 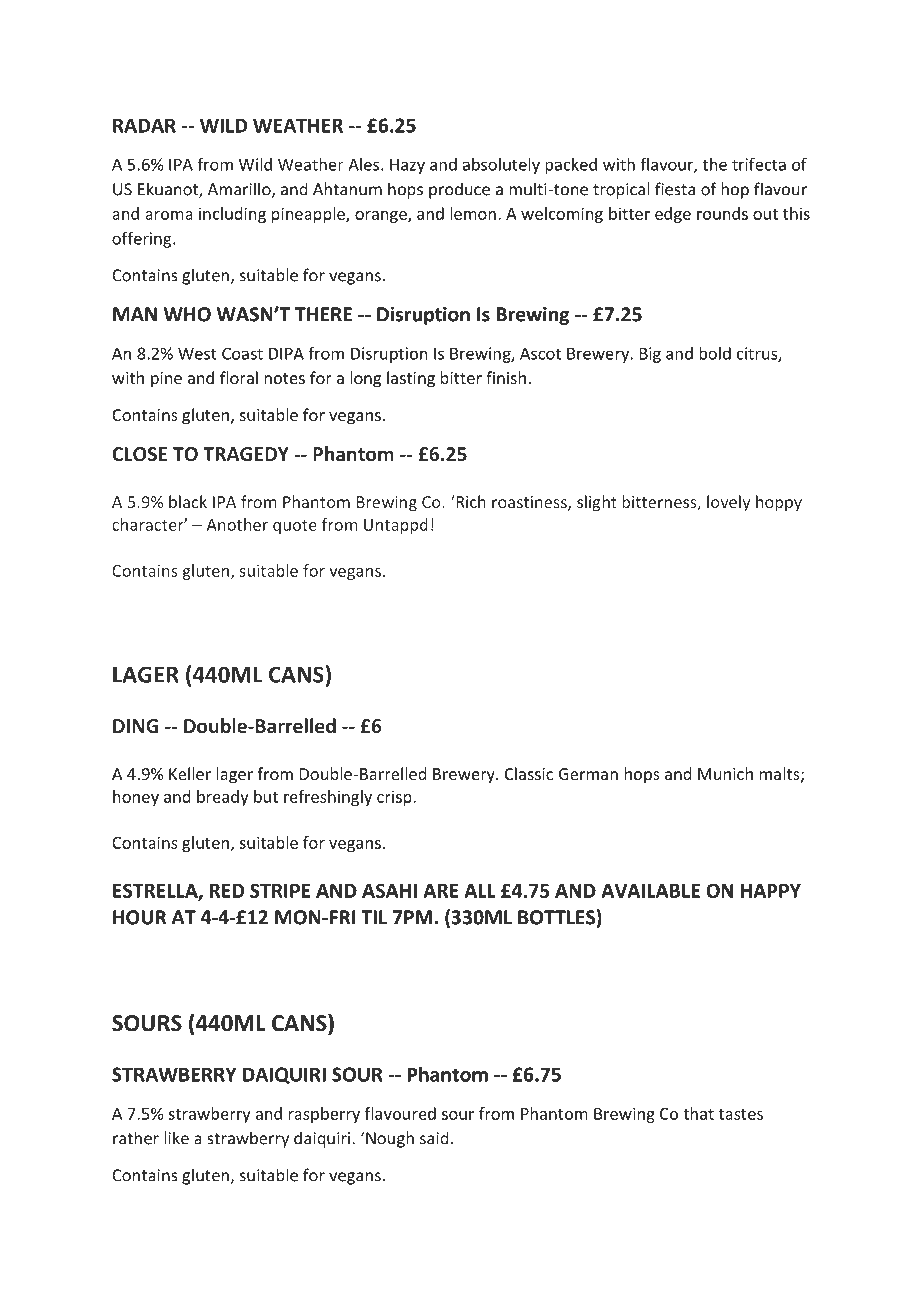 What do you see at coordinates (434, 1138) in the screenshot?
I see `said` at bounding box center [434, 1138].
